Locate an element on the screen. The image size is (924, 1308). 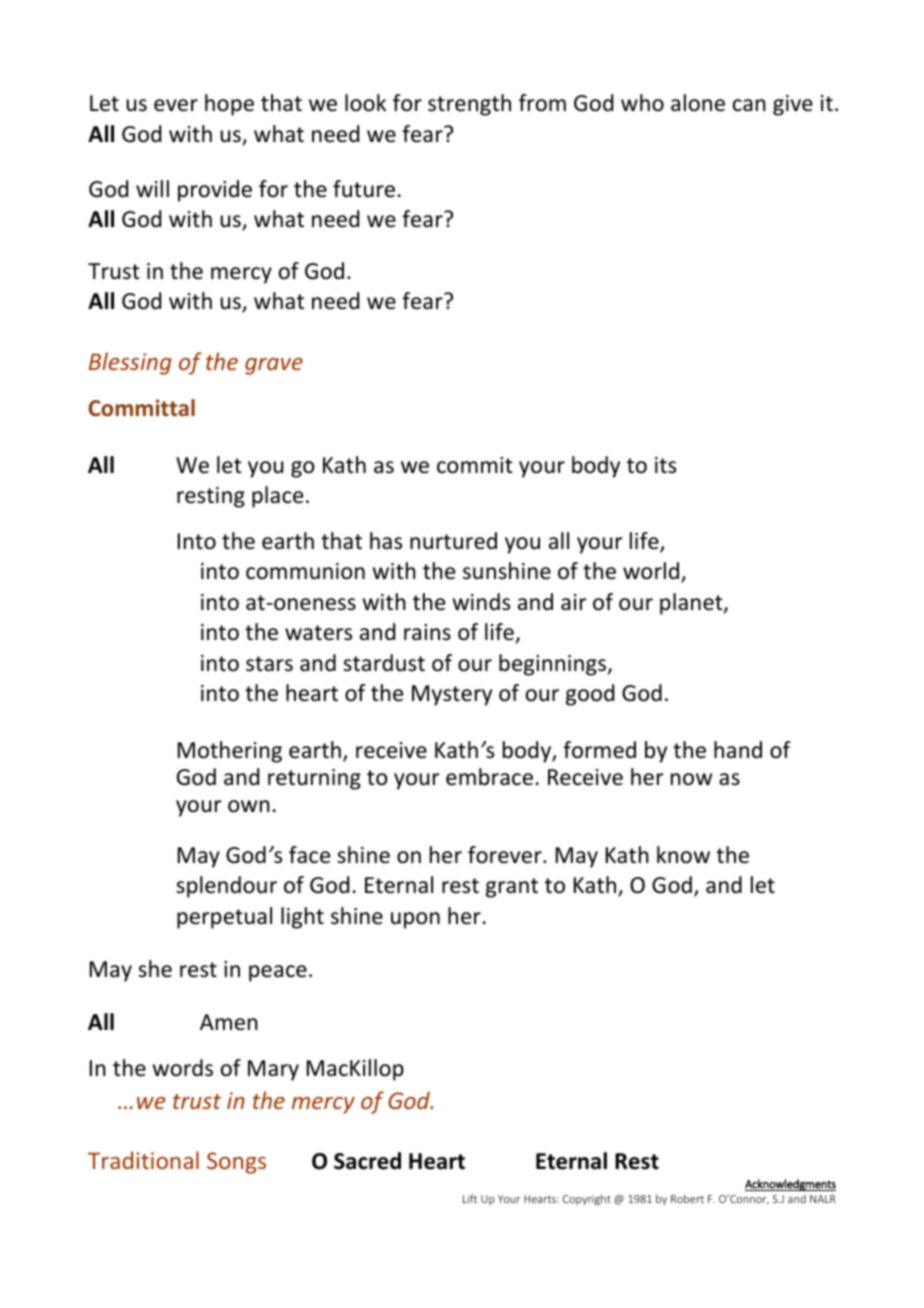
hand is located at coordinates (738, 750).
